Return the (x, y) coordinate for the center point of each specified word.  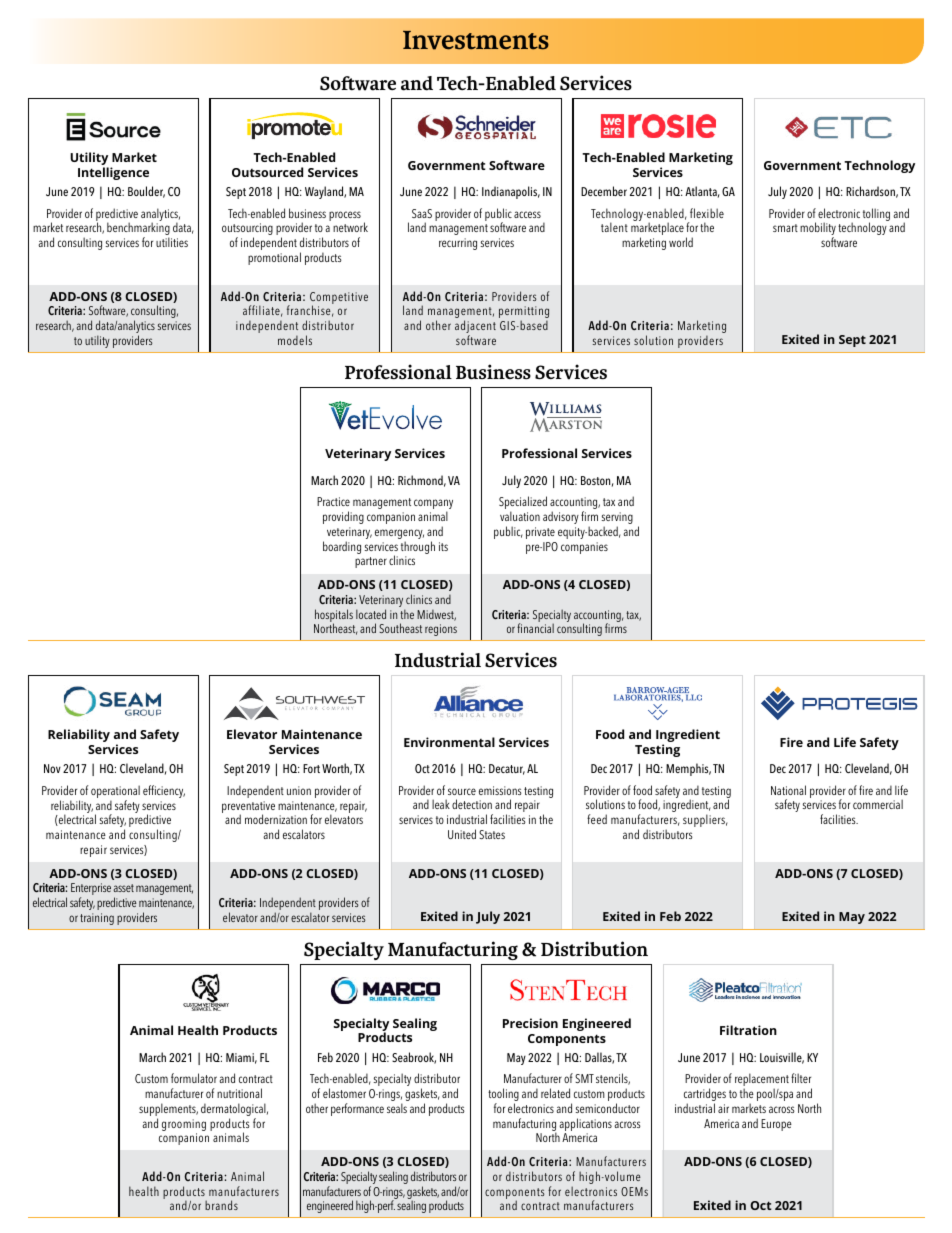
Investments (476, 40)
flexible (707, 213)
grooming (184, 1125)
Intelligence (113, 173)
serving (617, 519)
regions (441, 630)
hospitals (333, 617)
